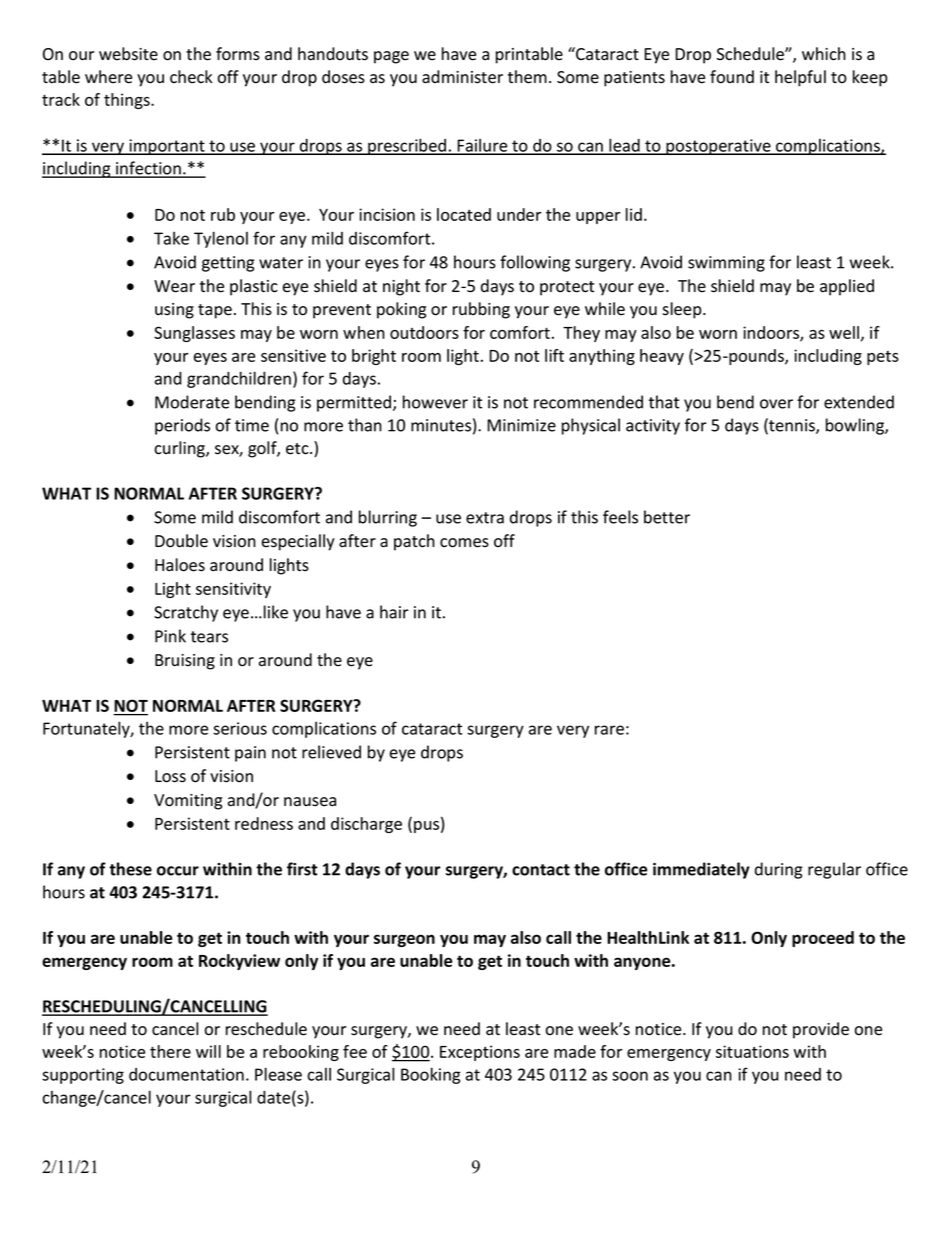  I want to click on comes, so click(464, 543).
